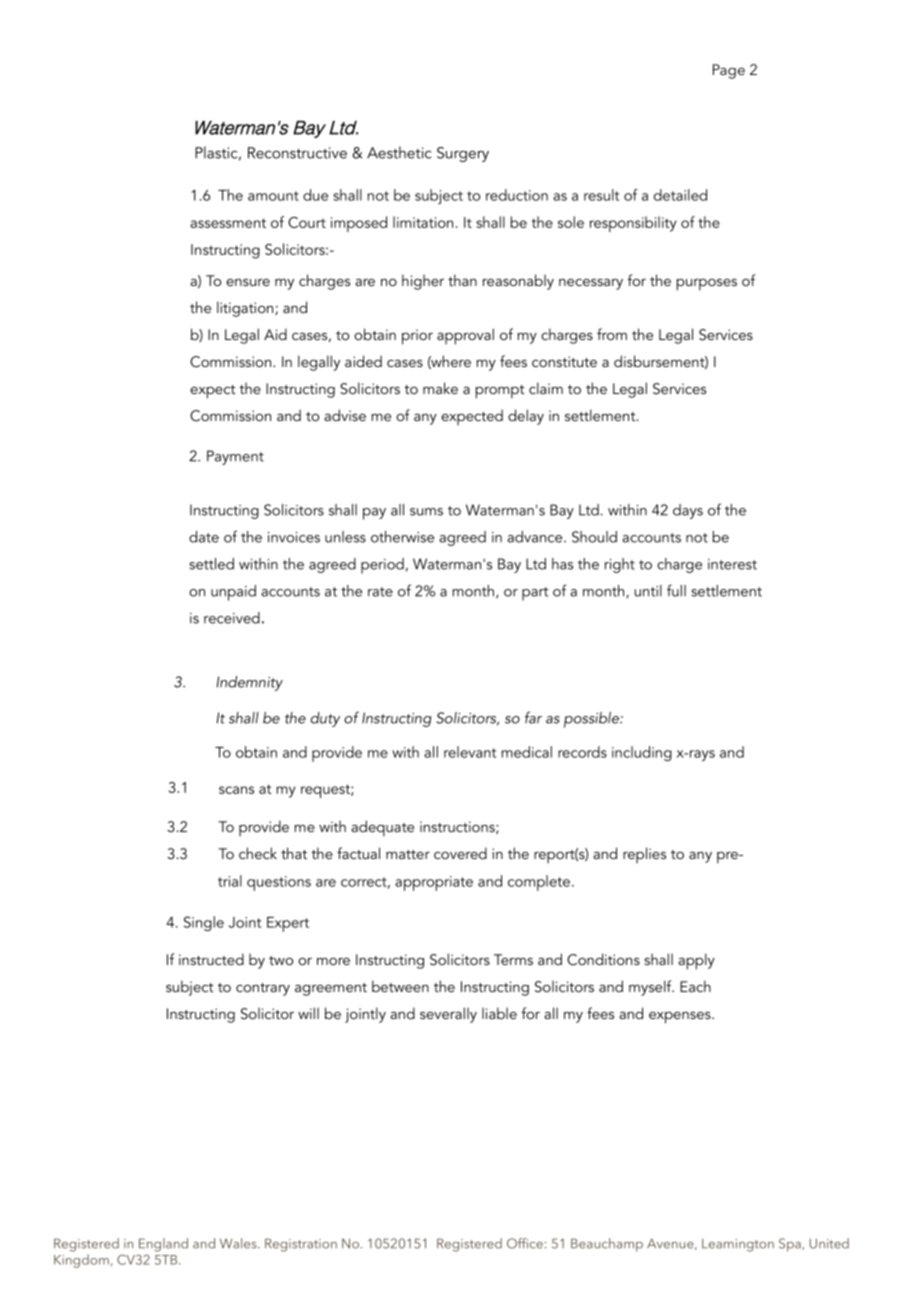 The height and width of the screenshot is (1308, 924). Describe the element at coordinates (607, 1245) in the screenshot. I see `Beauchamp` at that location.
